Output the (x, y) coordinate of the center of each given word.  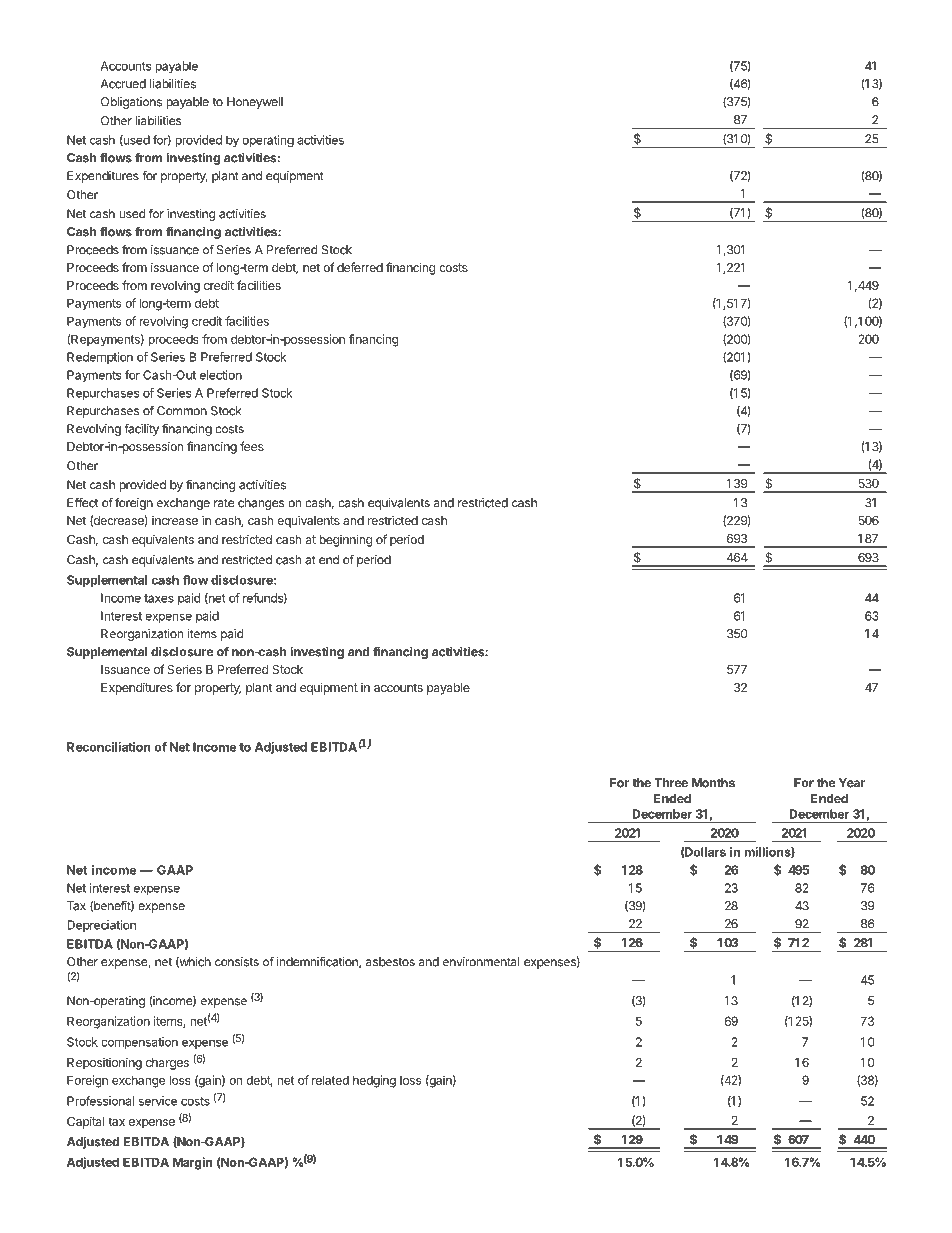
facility (141, 430)
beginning (345, 540)
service (158, 1101)
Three (671, 783)
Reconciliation (109, 747)
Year (852, 783)
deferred (360, 267)
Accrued (123, 84)
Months (713, 783)
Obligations (131, 103)
